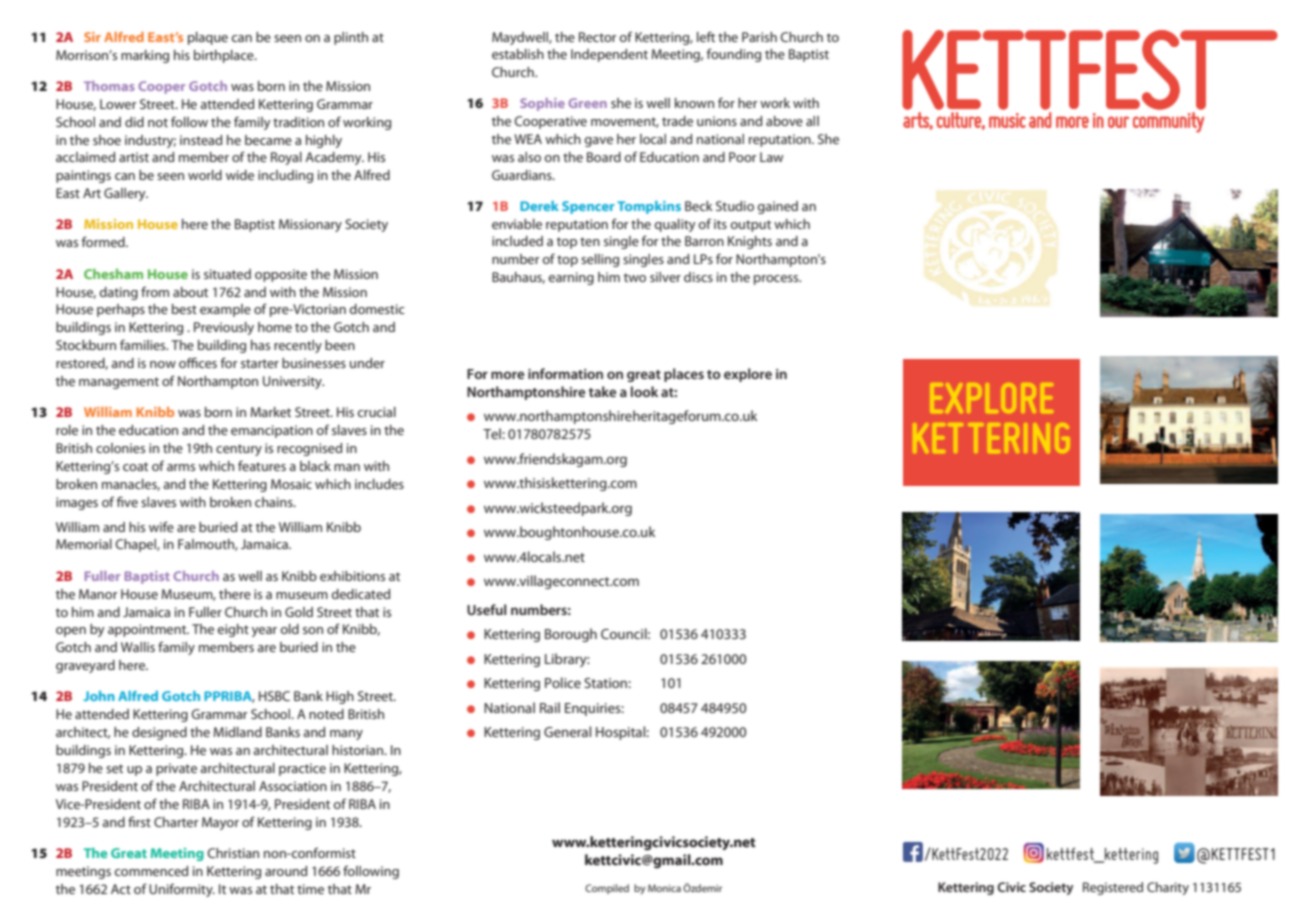 The width and height of the image is (1308, 924). I want to click on Parish, so click(759, 37).
